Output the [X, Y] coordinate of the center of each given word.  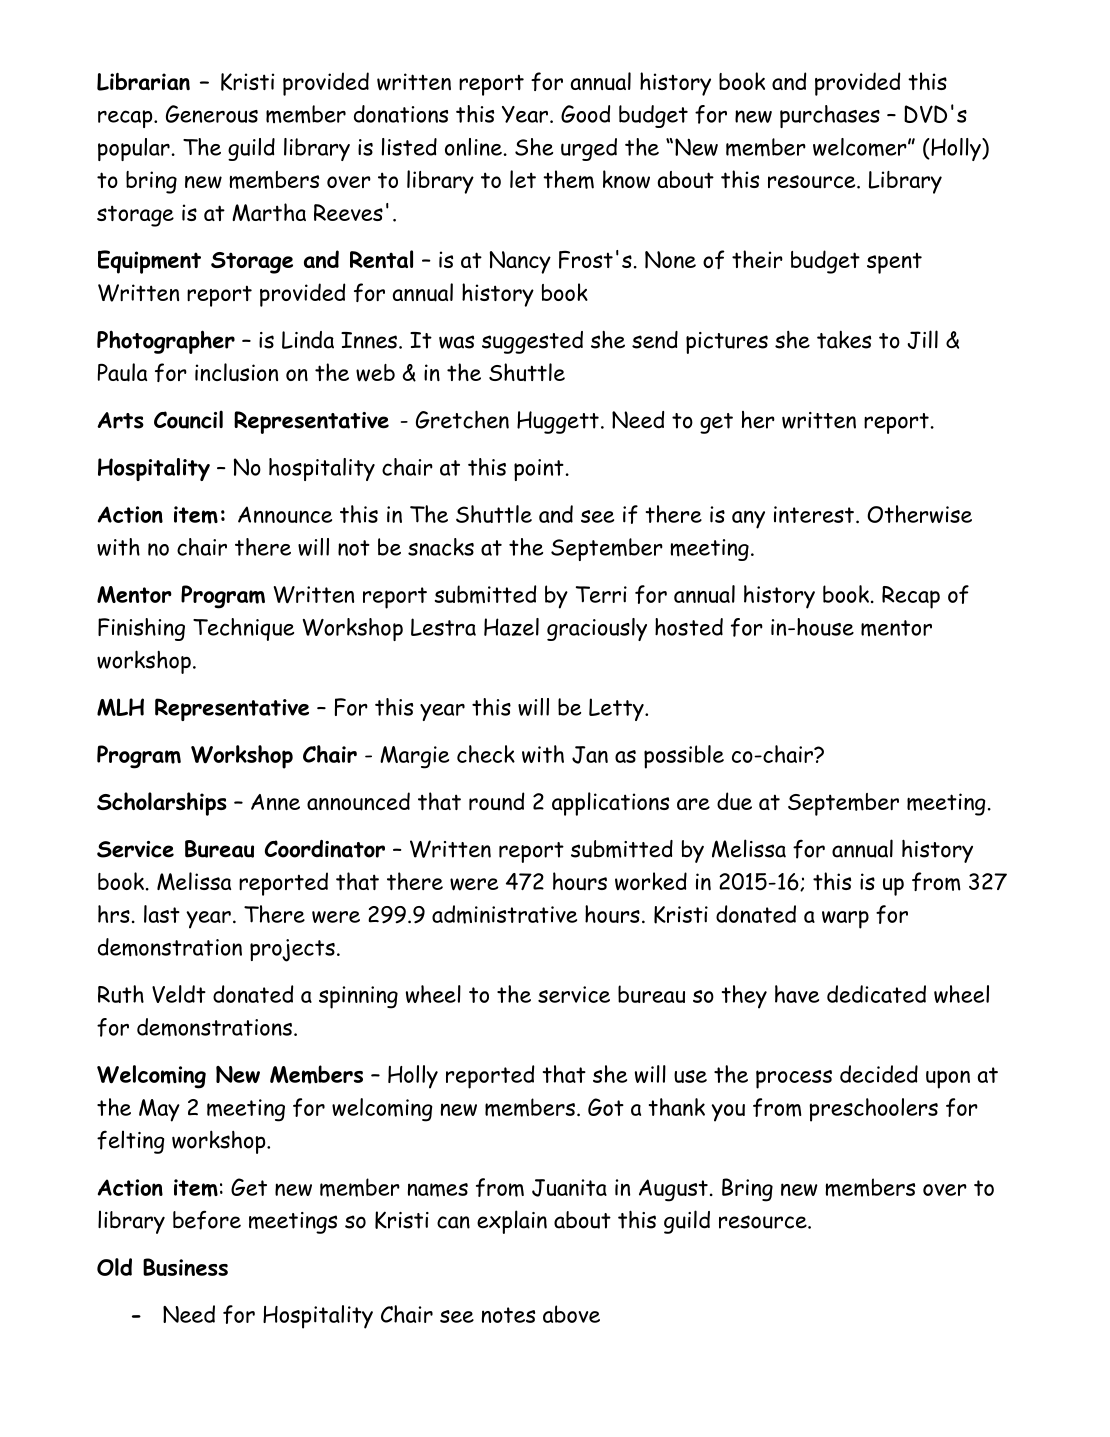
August [673, 1190]
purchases [830, 116]
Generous [212, 114]
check [486, 754]
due [734, 801]
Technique [243, 629]
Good [585, 114]
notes [508, 1315]
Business [185, 1267]
